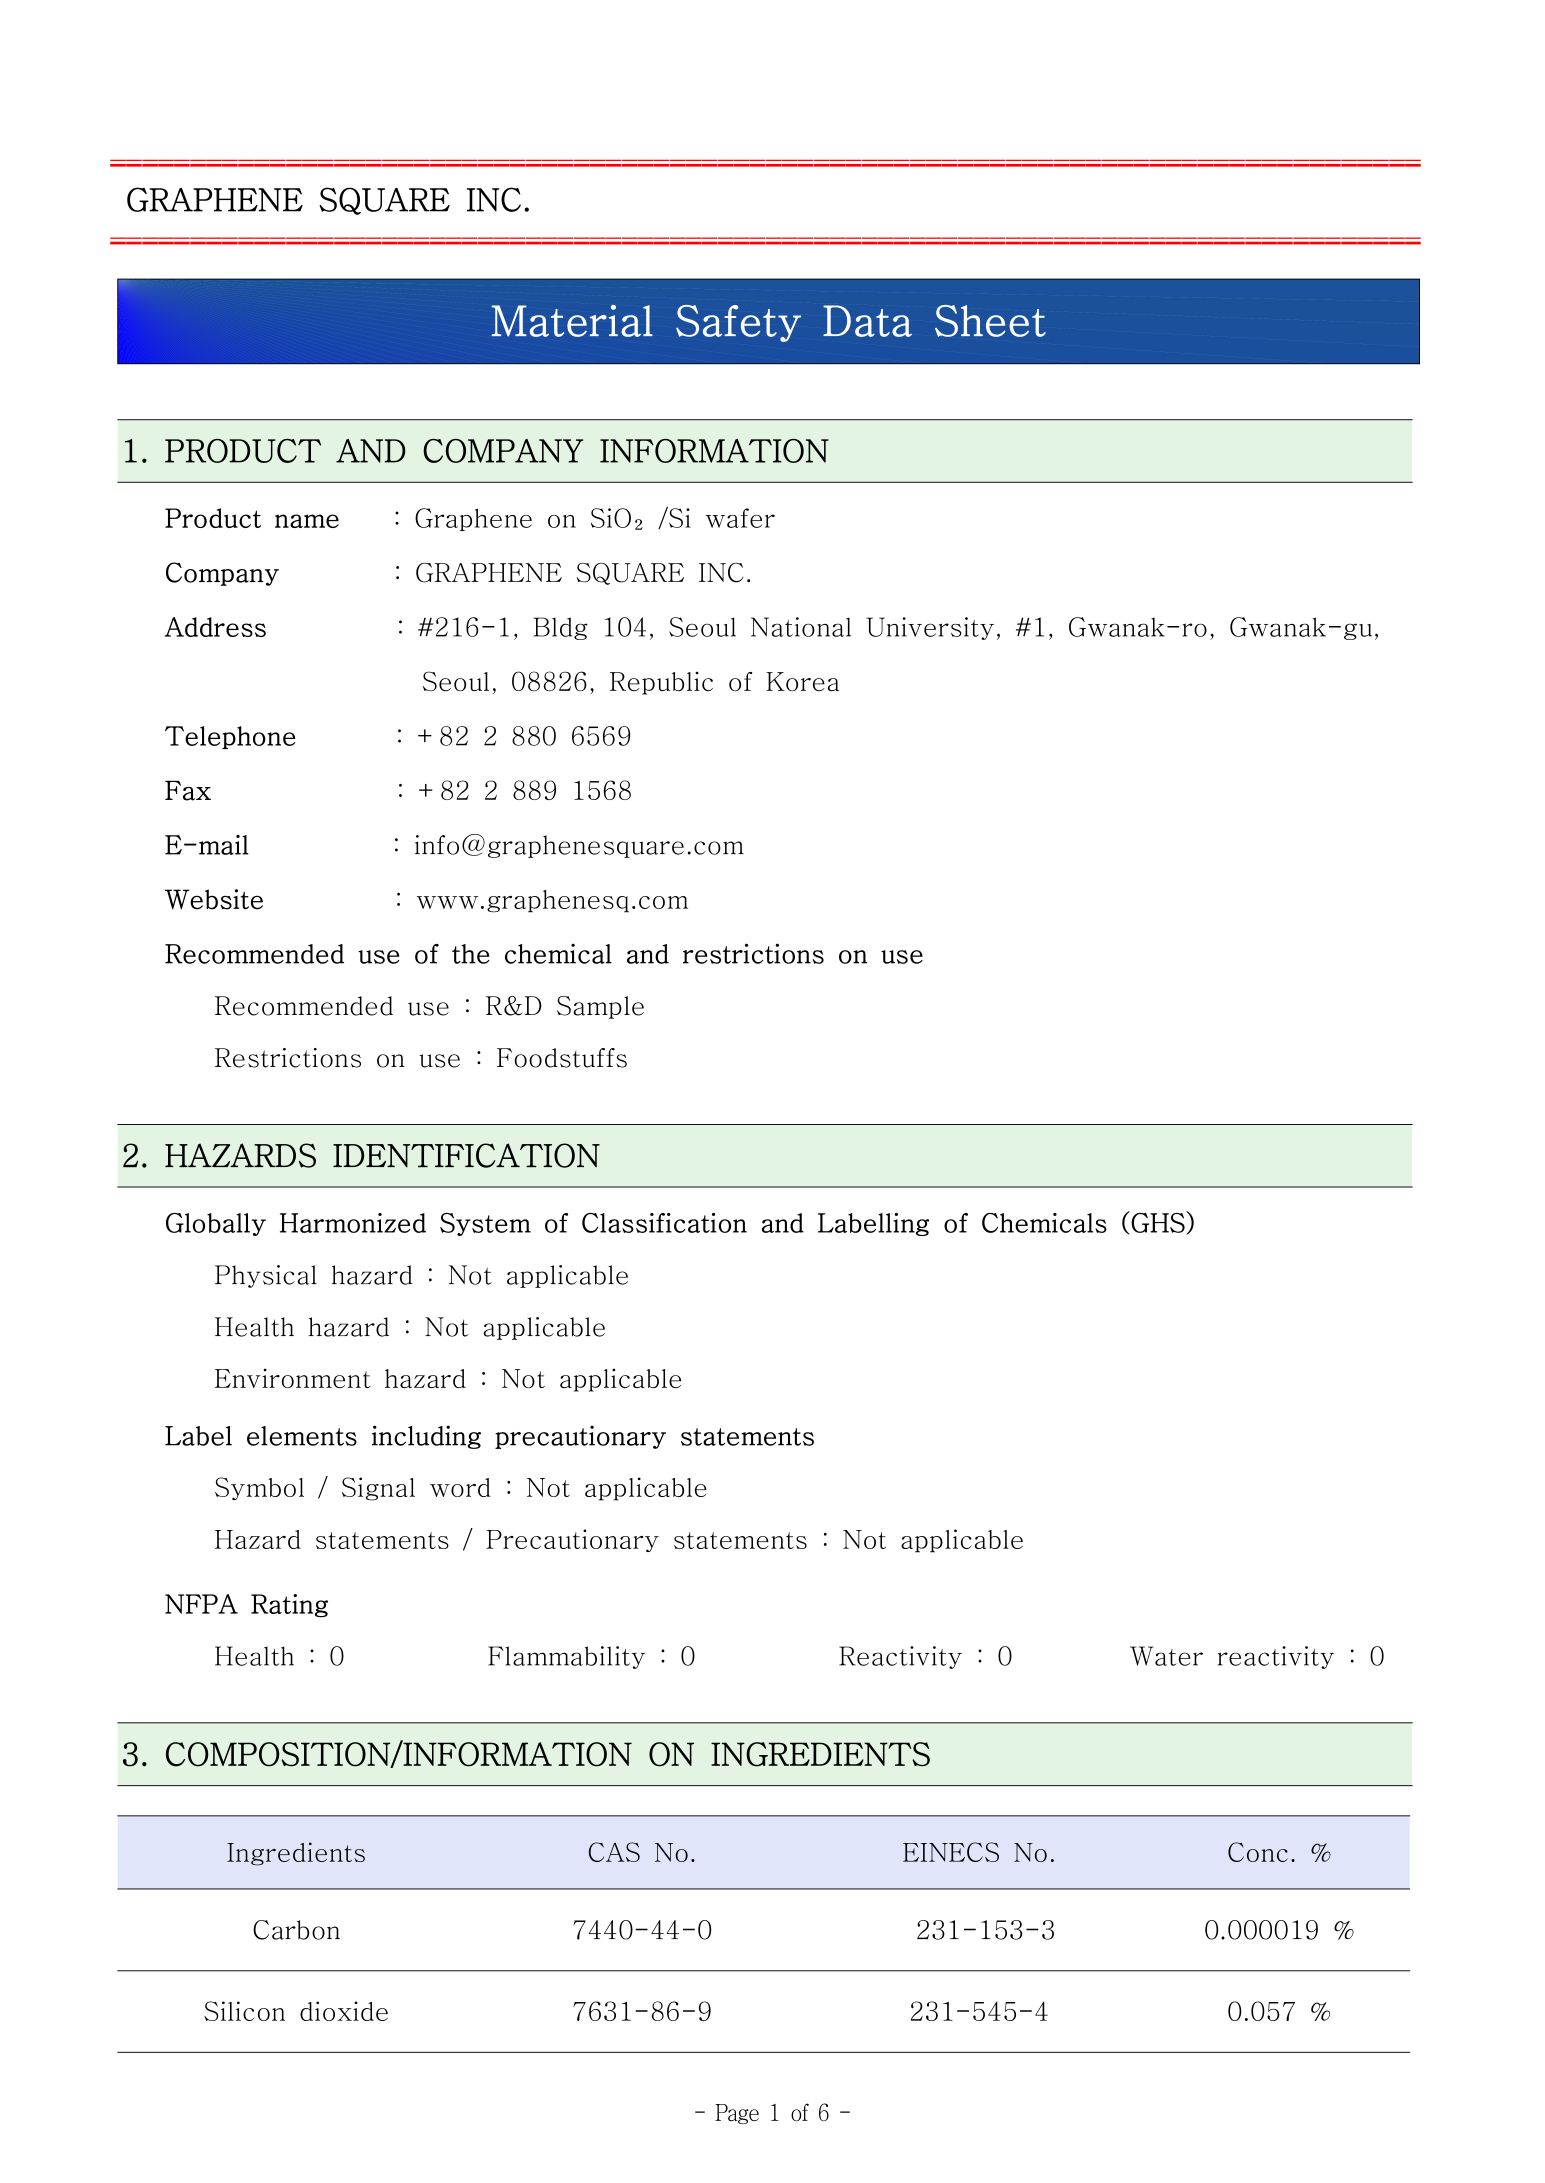  What do you see at coordinates (737, 2114) in the screenshot?
I see `Page` at bounding box center [737, 2114].
